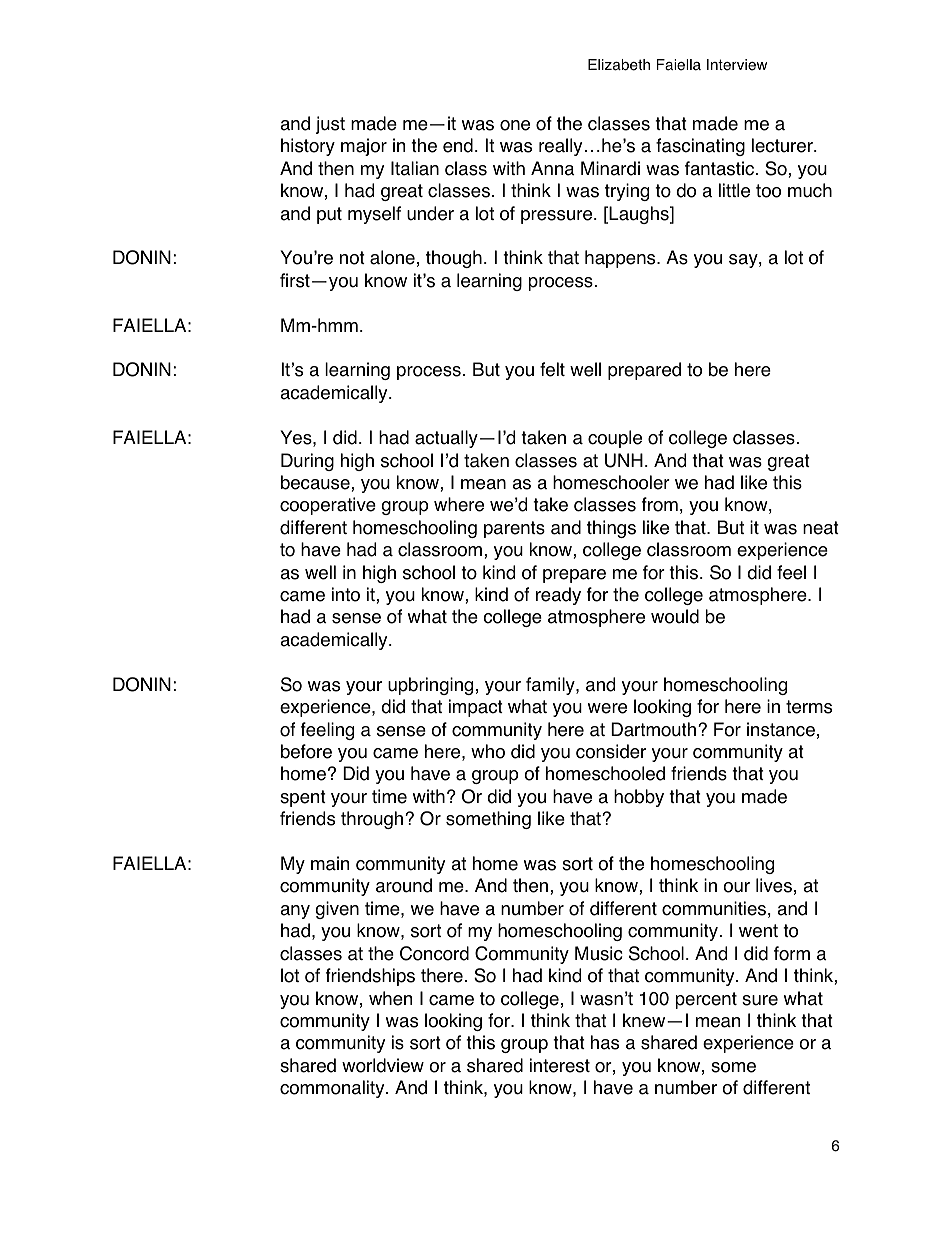 This image has height=1233, width=952. Describe the element at coordinates (330, 125) in the image. I see `just` at that location.
